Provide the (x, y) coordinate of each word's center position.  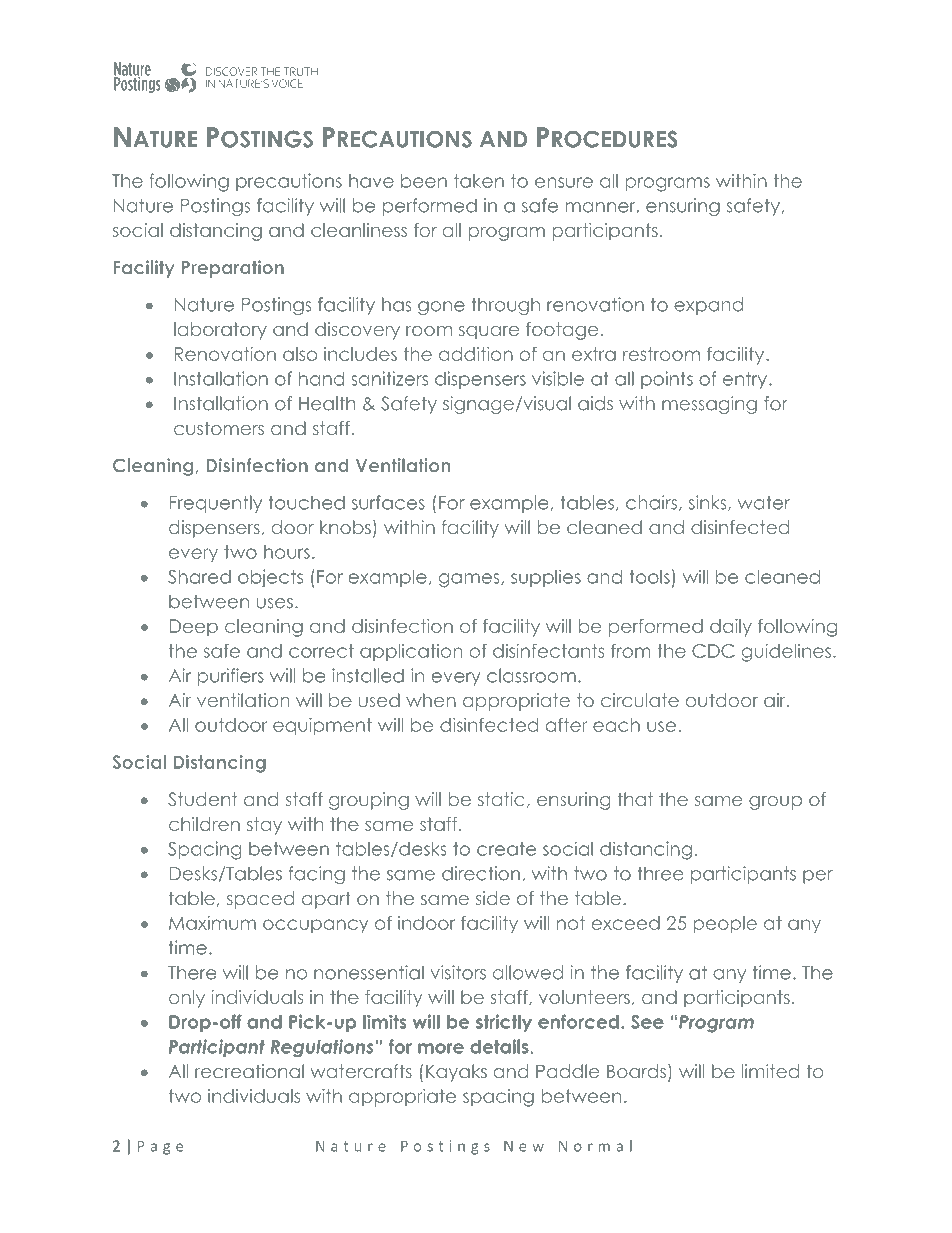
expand (708, 306)
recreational (249, 1071)
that (635, 799)
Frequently (216, 504)
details (499, 1046)
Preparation (233, 269)
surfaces (388, 502)
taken (479, 181)
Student (202, 799)
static (501, 799)
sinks (709, 503)
